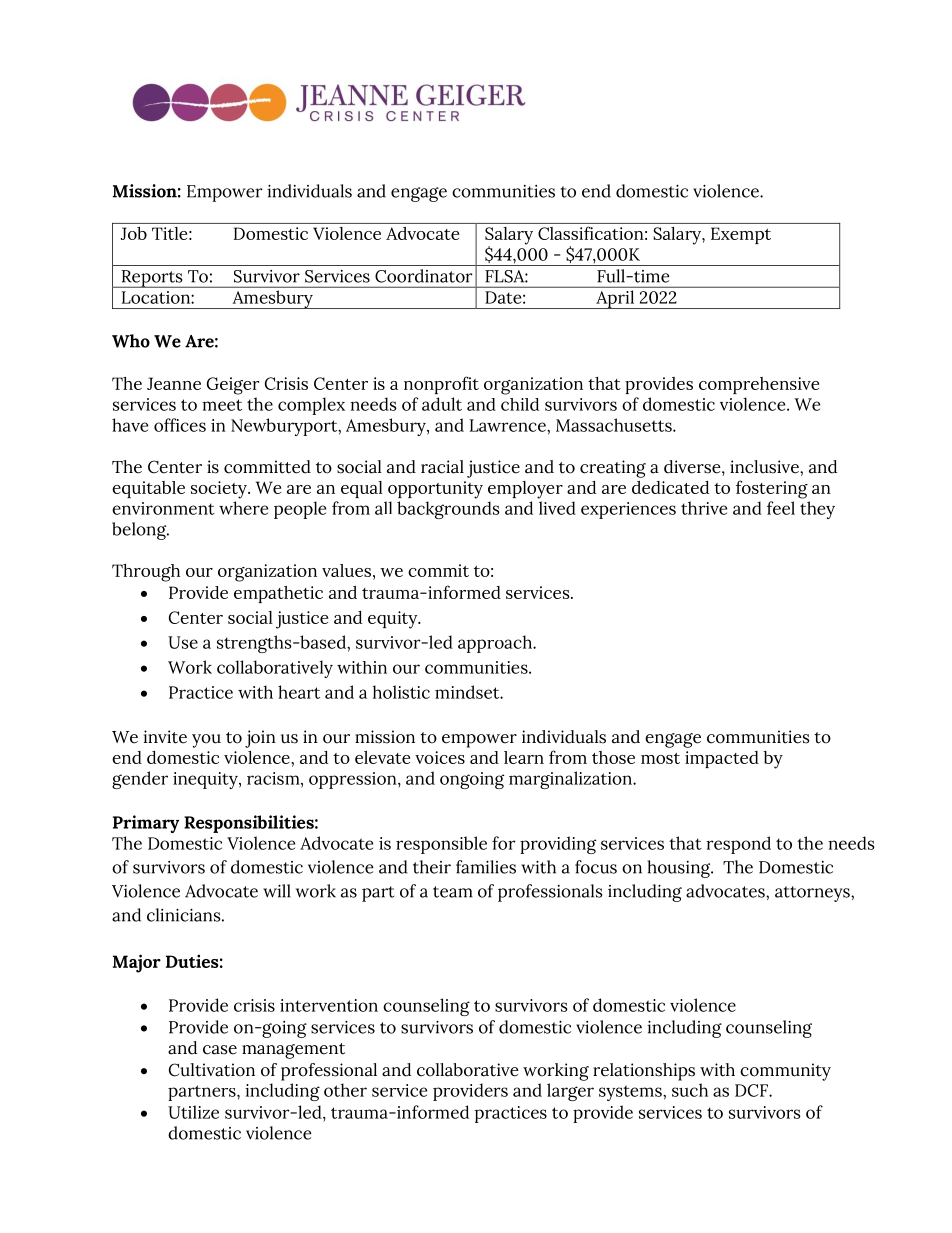 This page has height=1233, width=952. I want to click on heart, so click(299, 692).
